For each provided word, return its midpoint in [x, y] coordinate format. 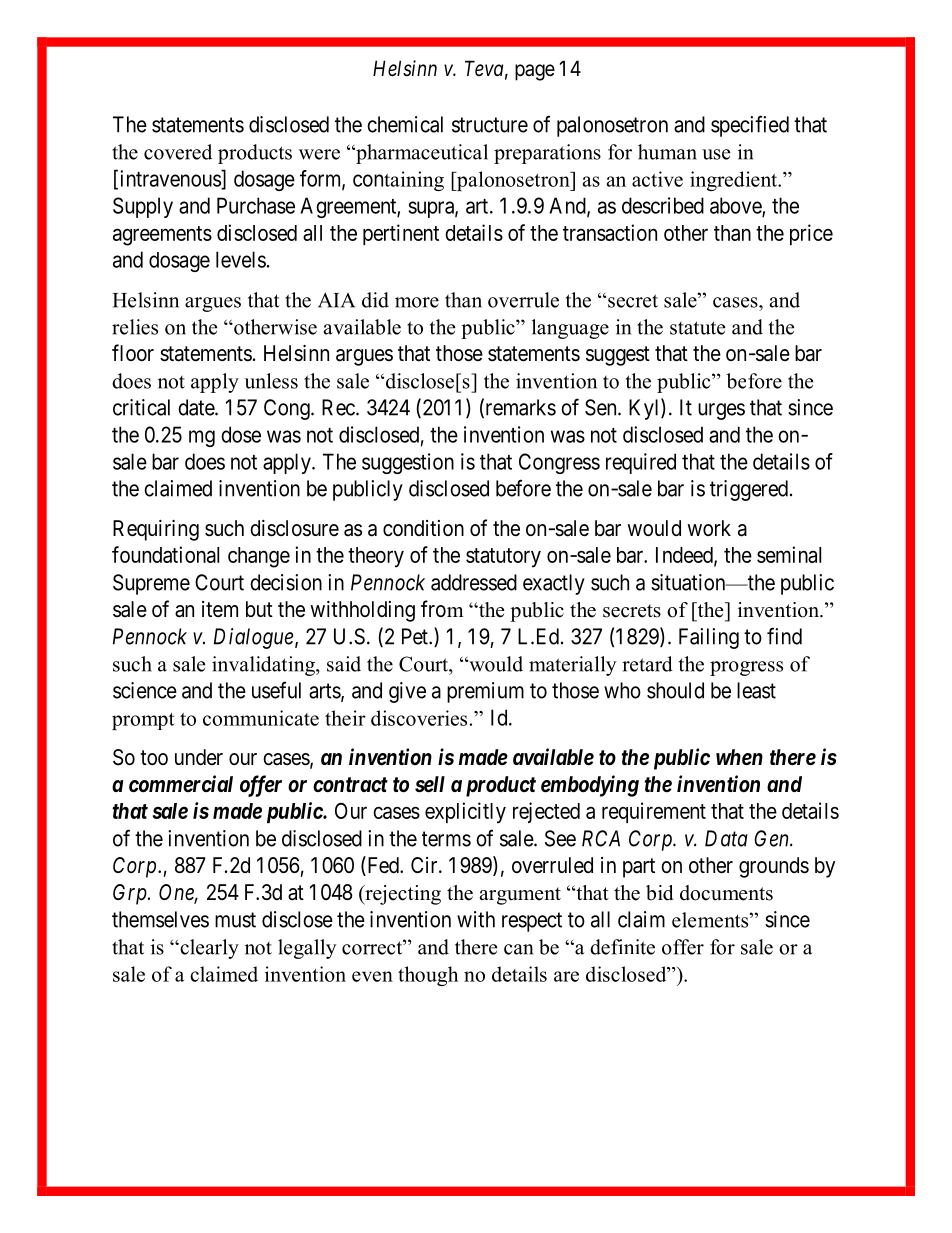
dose [241, 434]
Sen [602, 407]
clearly [208, 949]
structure [490, 125]
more [417, 302]
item [220, 609]
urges [721, 411]
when [739, 757]
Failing [709, 638]
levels [241, 259]
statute [697, 328]
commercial [181, 784]
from [442, 608]
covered [178, 152]
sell [430, 784]
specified [750, 126]
